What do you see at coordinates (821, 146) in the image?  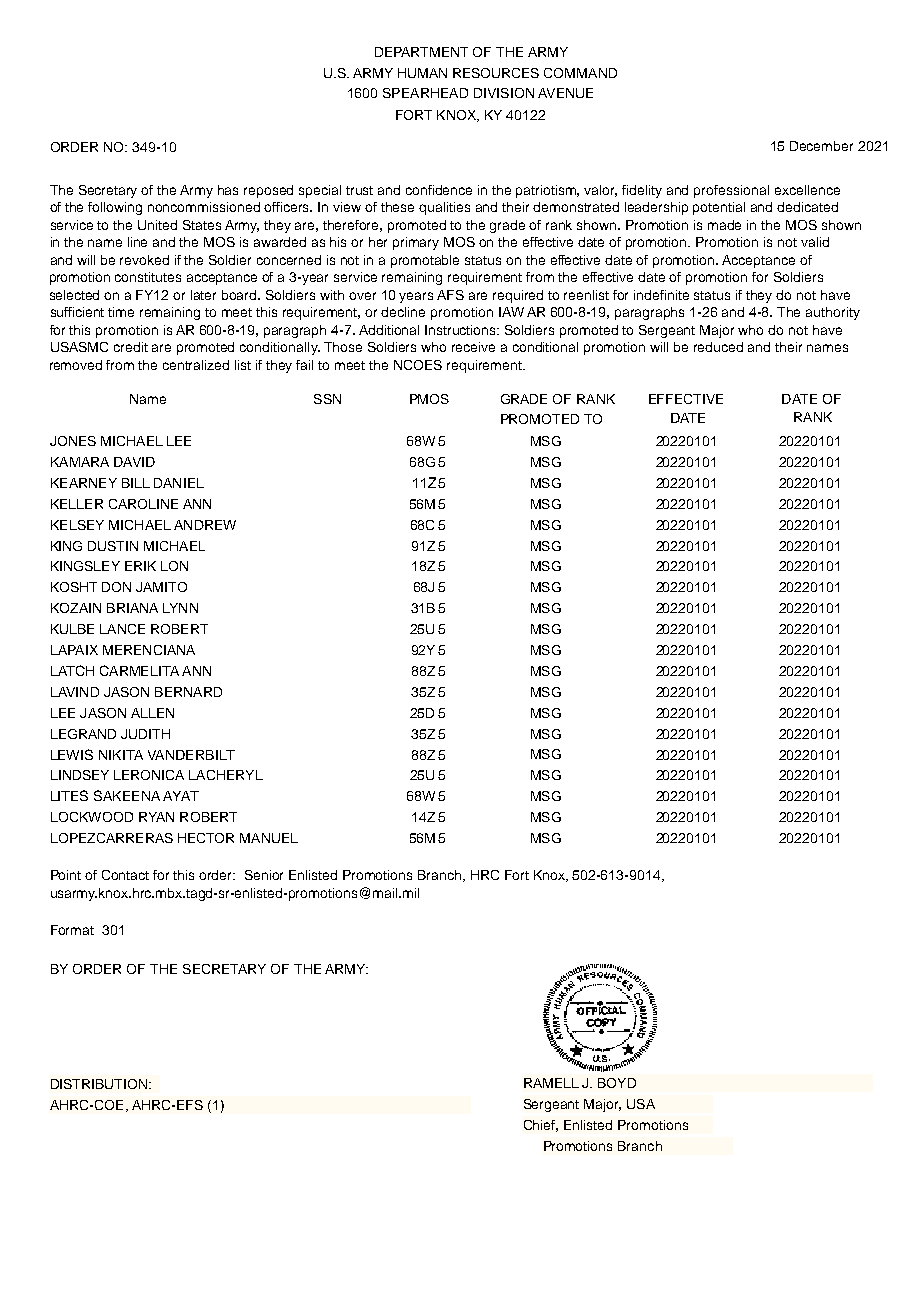 I see `December` at bounding box center [821, 146].
